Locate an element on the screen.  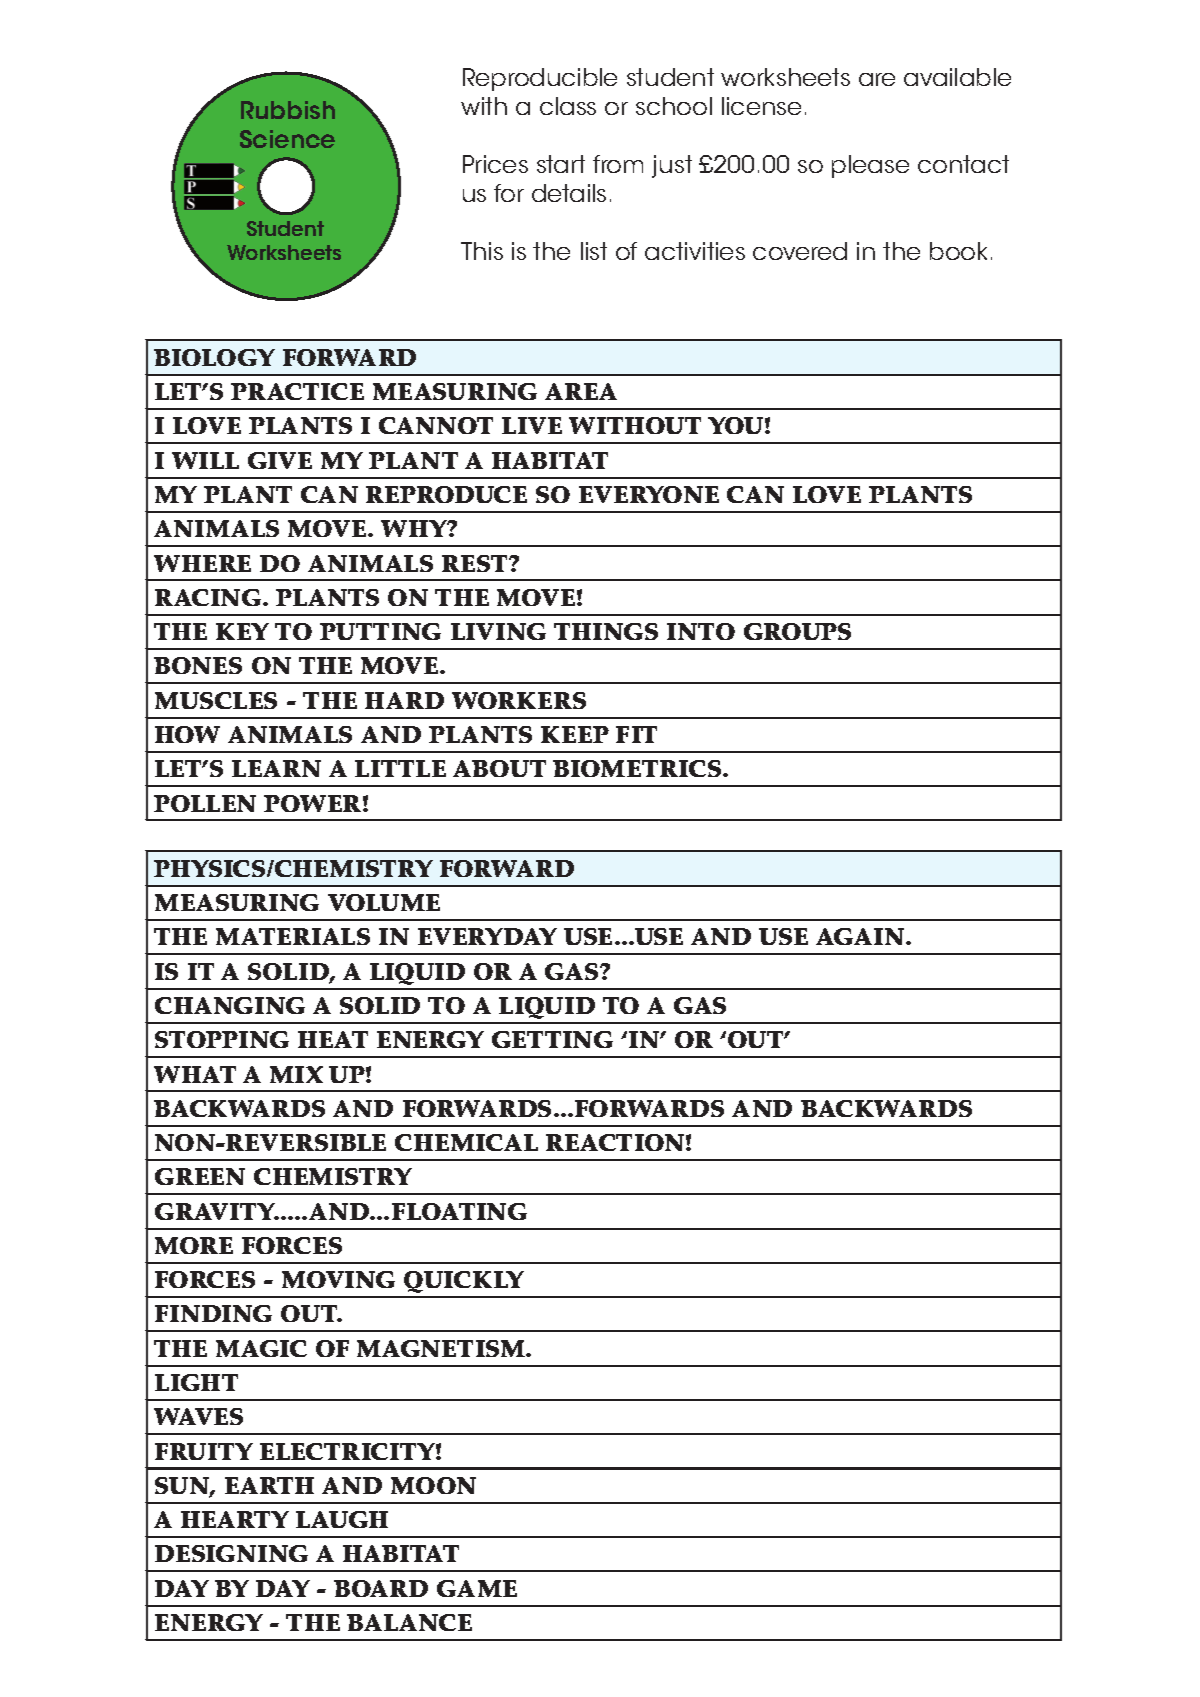
key is located at coordinates (242, 631).
